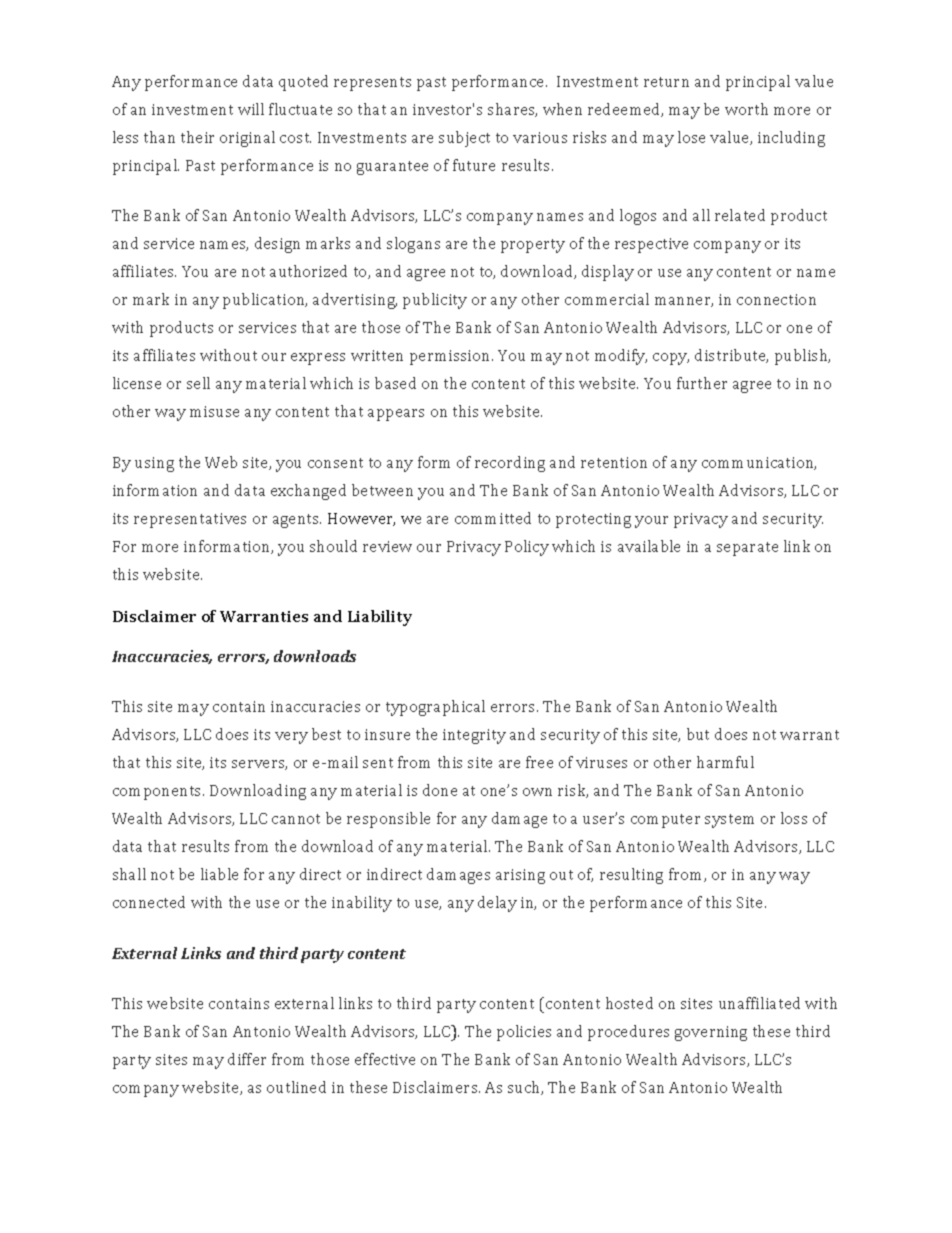 This document has height=1233, width=952. I want to click on their, so click(197, 137).
